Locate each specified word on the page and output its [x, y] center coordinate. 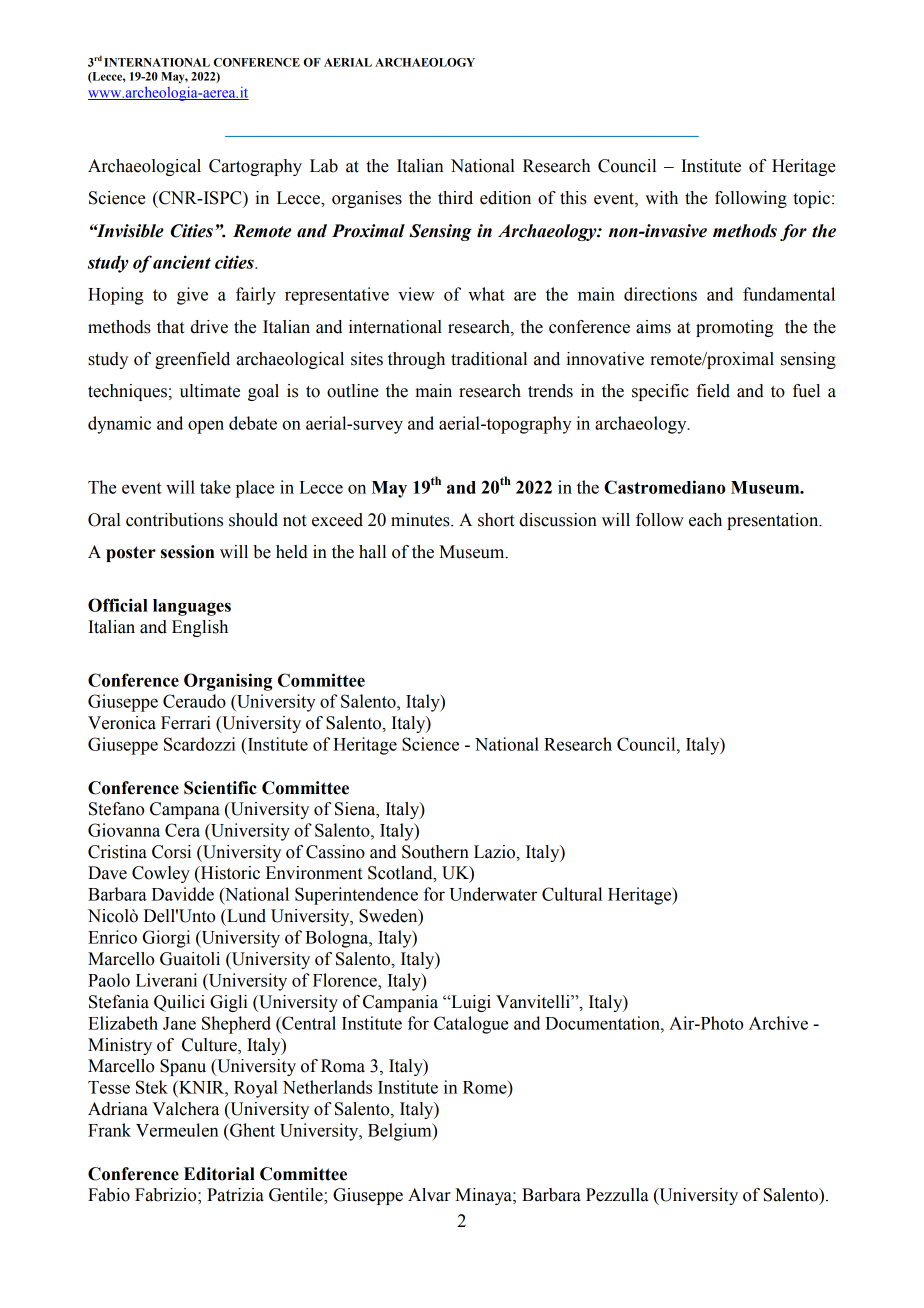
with [661, 198]
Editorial [219, 1174]
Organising [228, 682]
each [705, 520]
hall [372, 552]
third [455, 198]
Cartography [255, 167]
